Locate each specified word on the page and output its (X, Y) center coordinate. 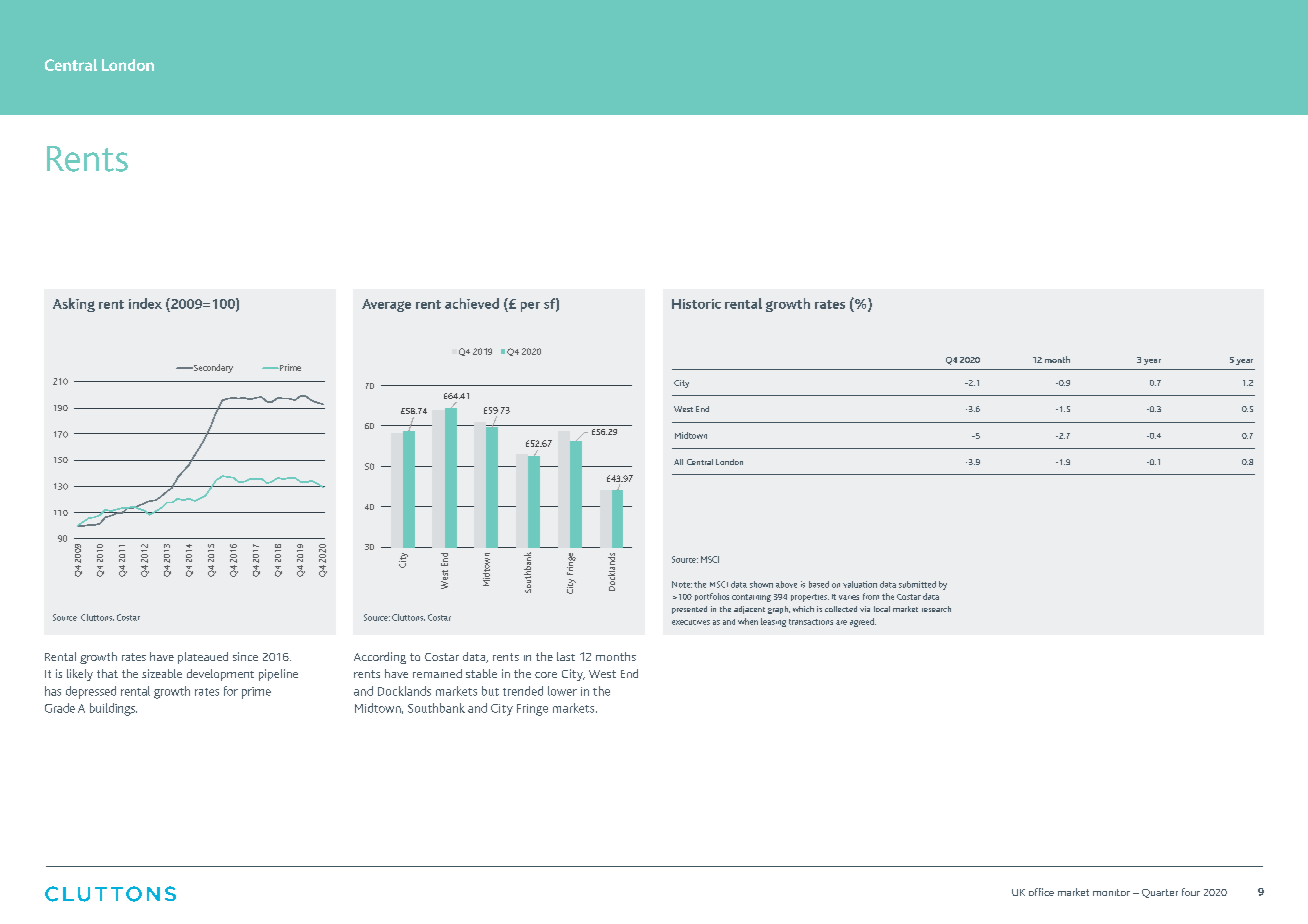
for (231, 691)
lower (562, 691)
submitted (917, 584)
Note (682, 584)
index (145, 303)
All (678, 462)
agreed (863, 622)
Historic (696, 304)
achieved (472, 303)
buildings (113, 709)
